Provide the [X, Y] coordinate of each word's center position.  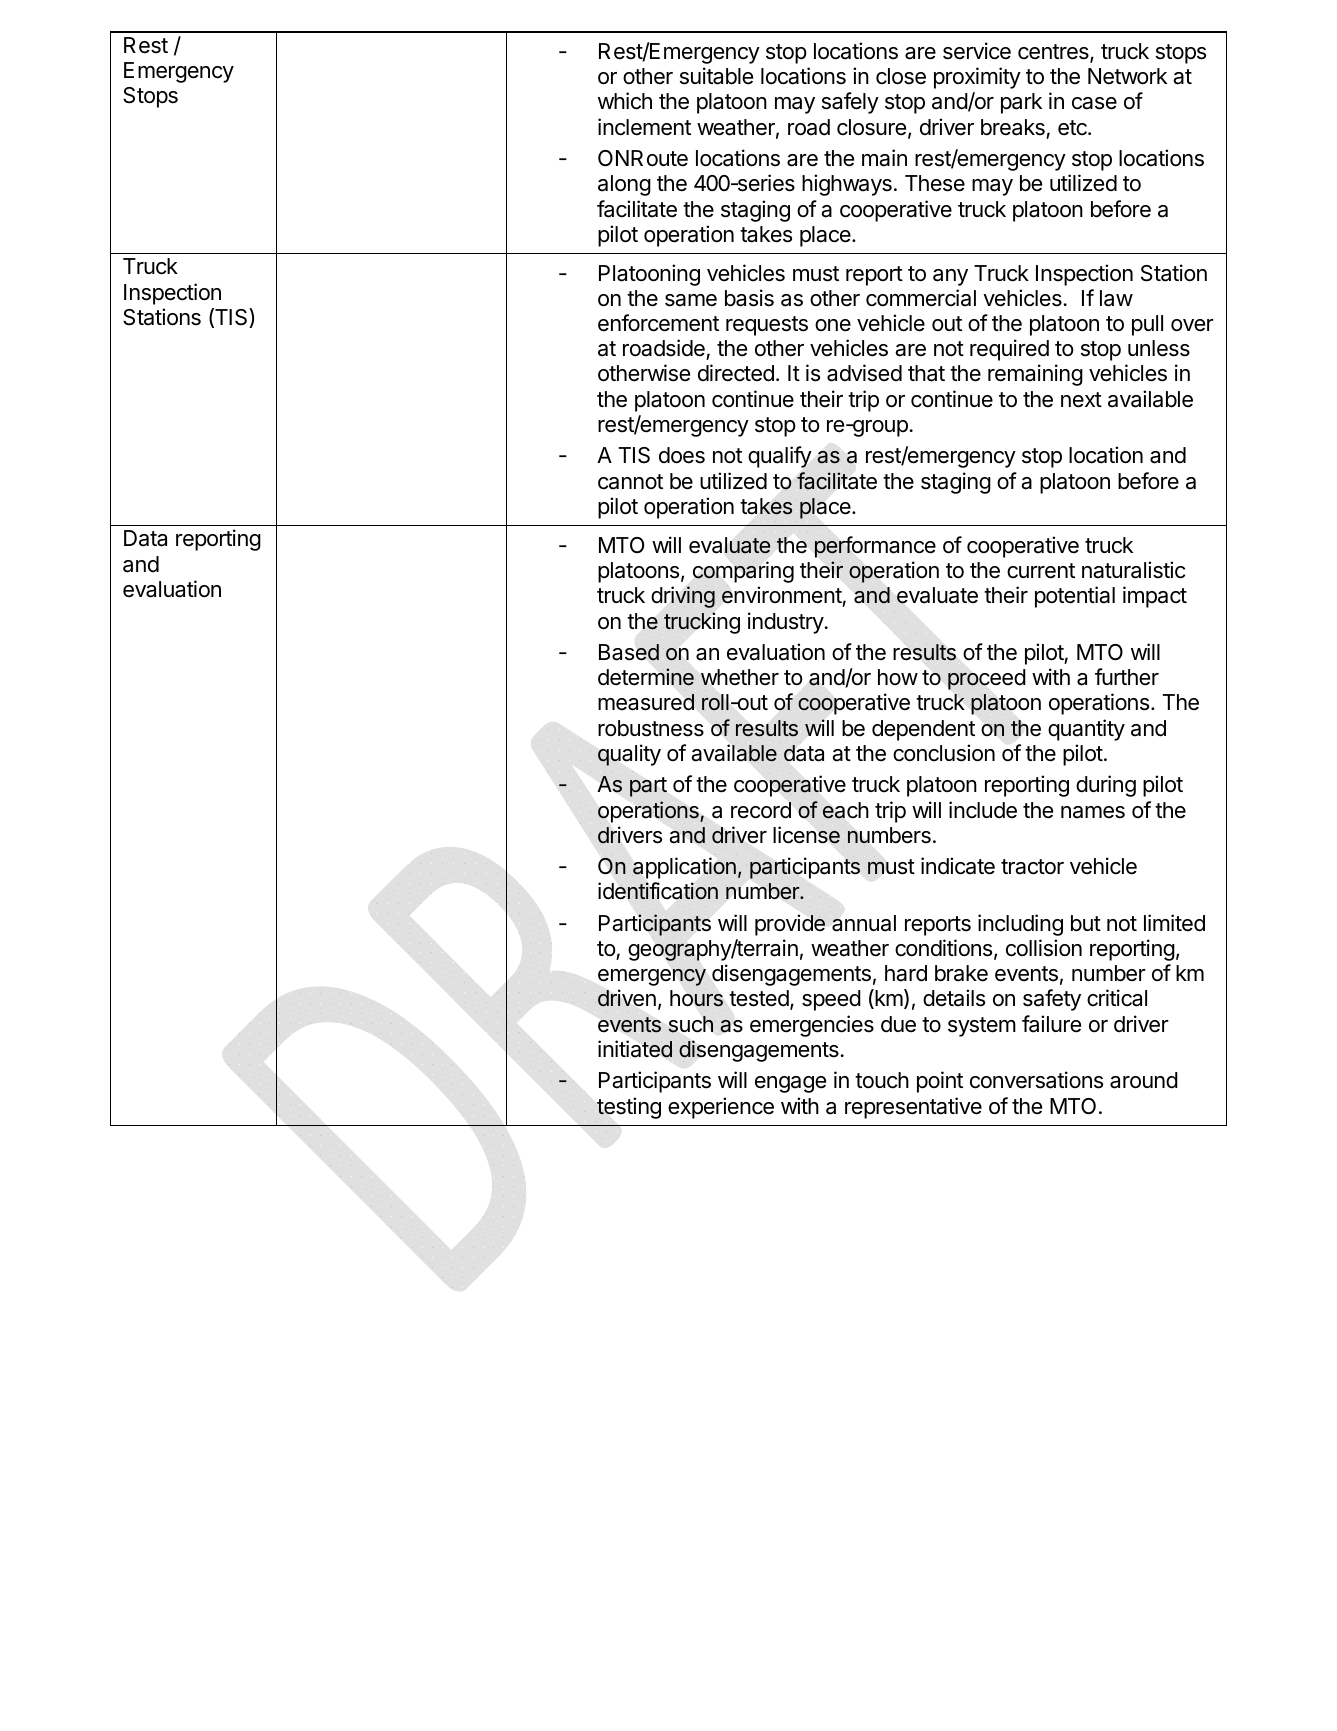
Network [1127, 76]
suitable [716, 76]
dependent [923, 730]
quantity [1086, 730]
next [1081, 400]
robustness [651, 728]
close [901, 76]
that [926, 373]
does [682, 455]
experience [721, 1108]
